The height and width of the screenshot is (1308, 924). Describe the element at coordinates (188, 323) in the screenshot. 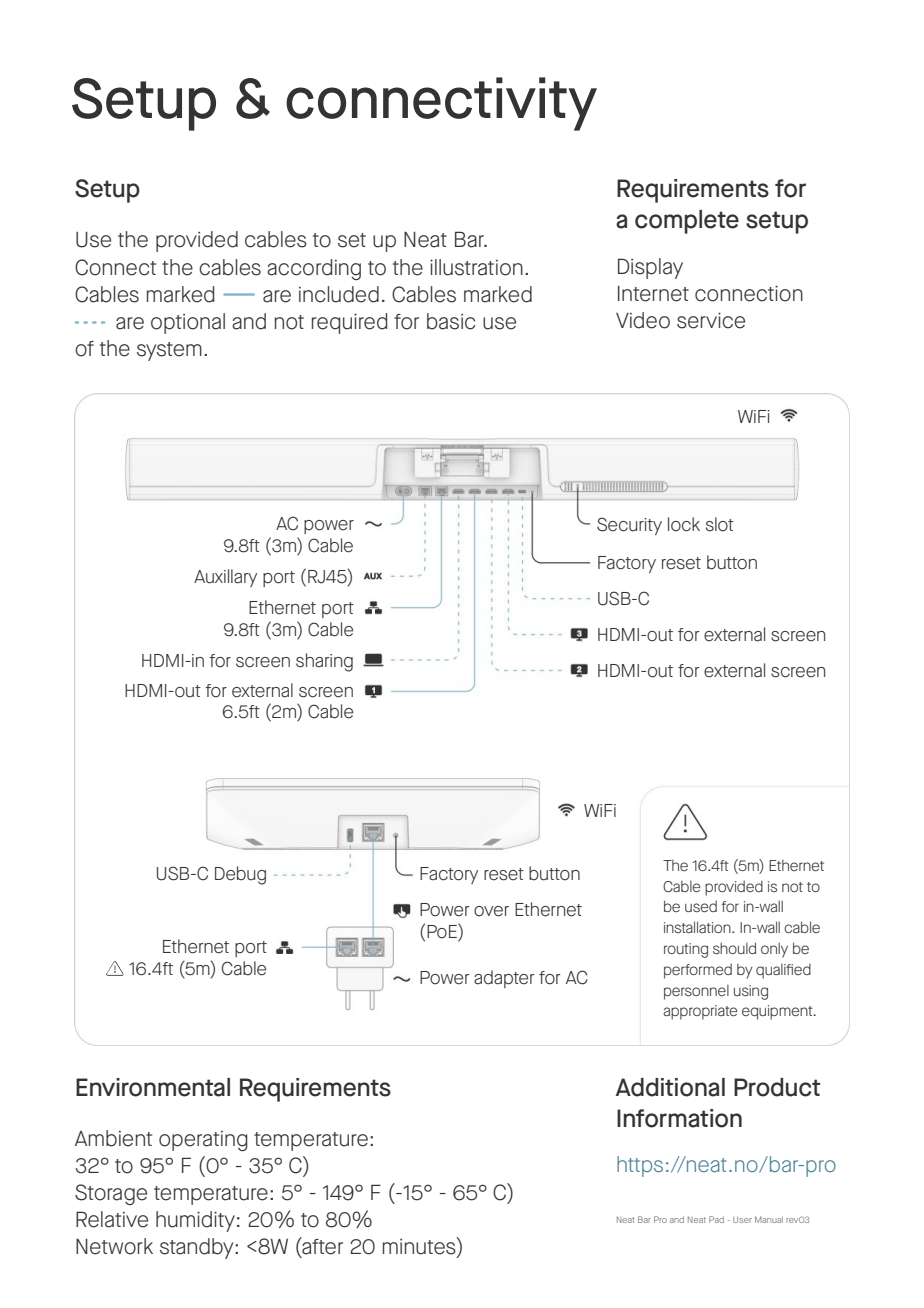

I see `optional` at that location.
